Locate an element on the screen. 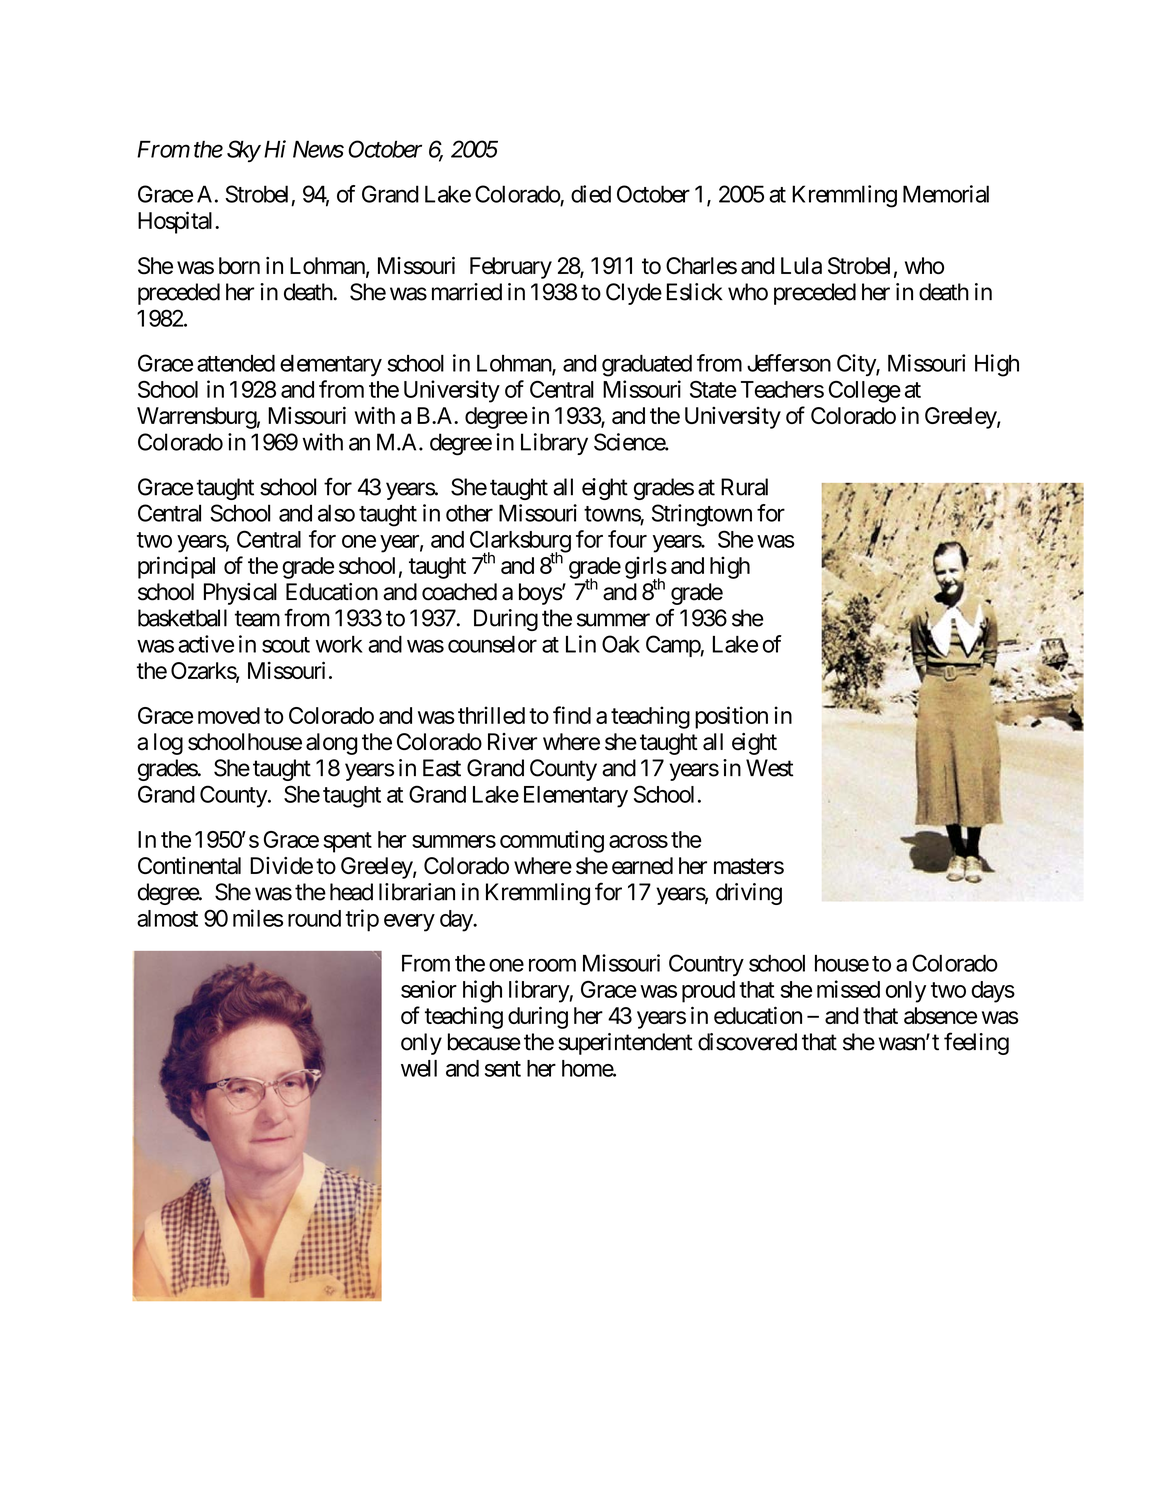 This screenshot has width=1162, height=1504. attended is located at coordinates (236, 363).
